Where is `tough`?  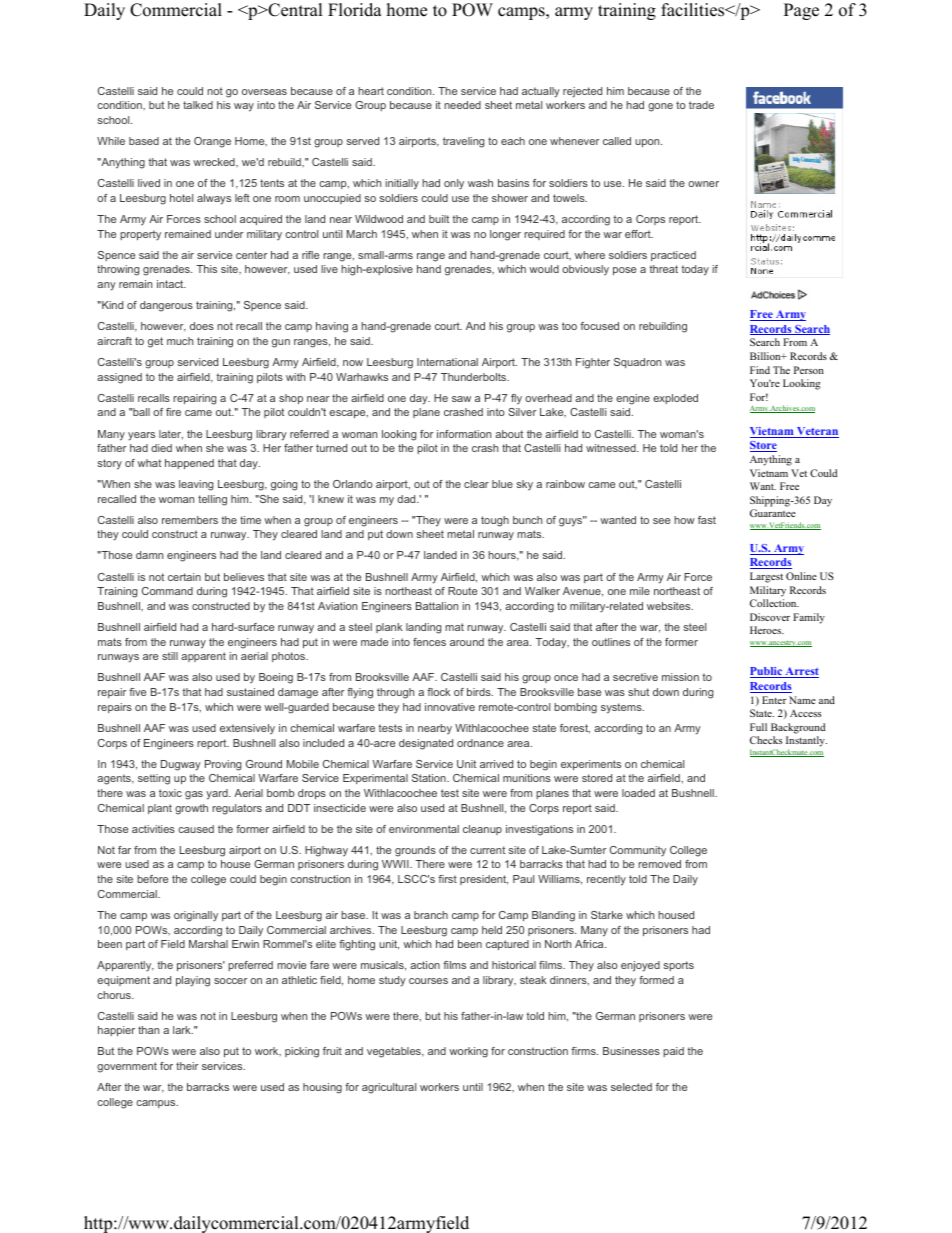 tough is located at coordinates (495, 521).
